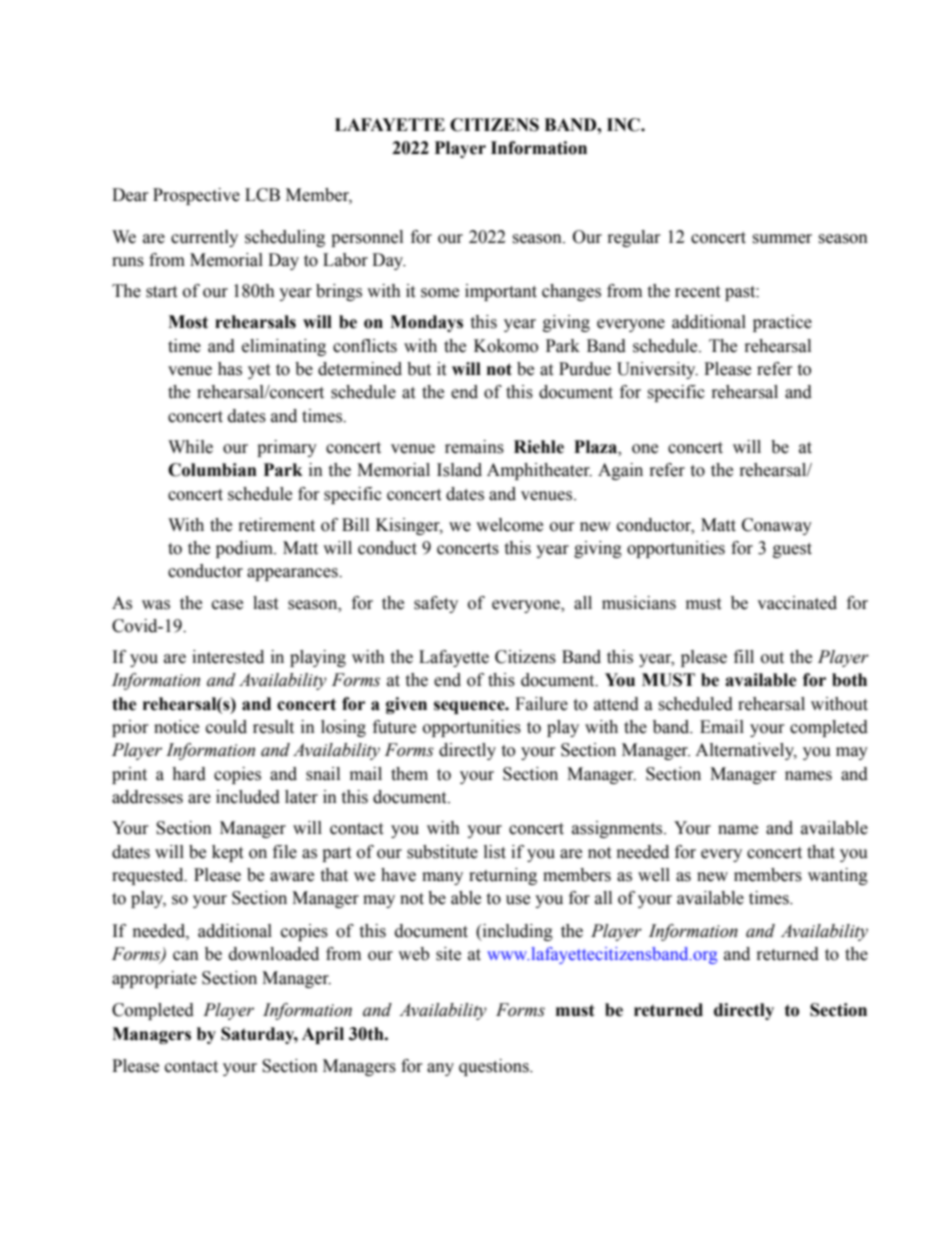 This document has width=952, height=1233. I want to click on University, so click(657, 370).
